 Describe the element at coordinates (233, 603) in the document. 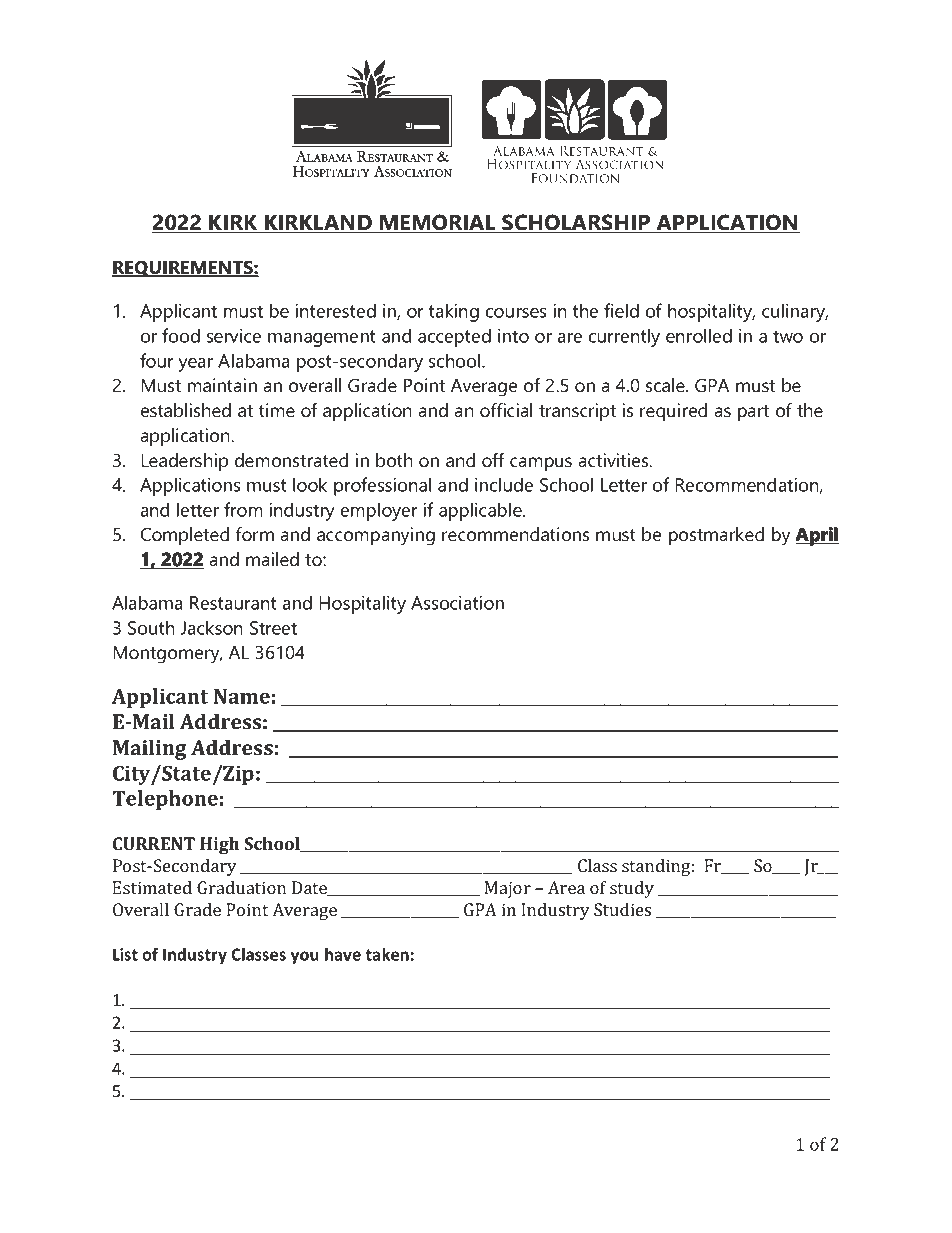

I see `Restaurant` at that location.
